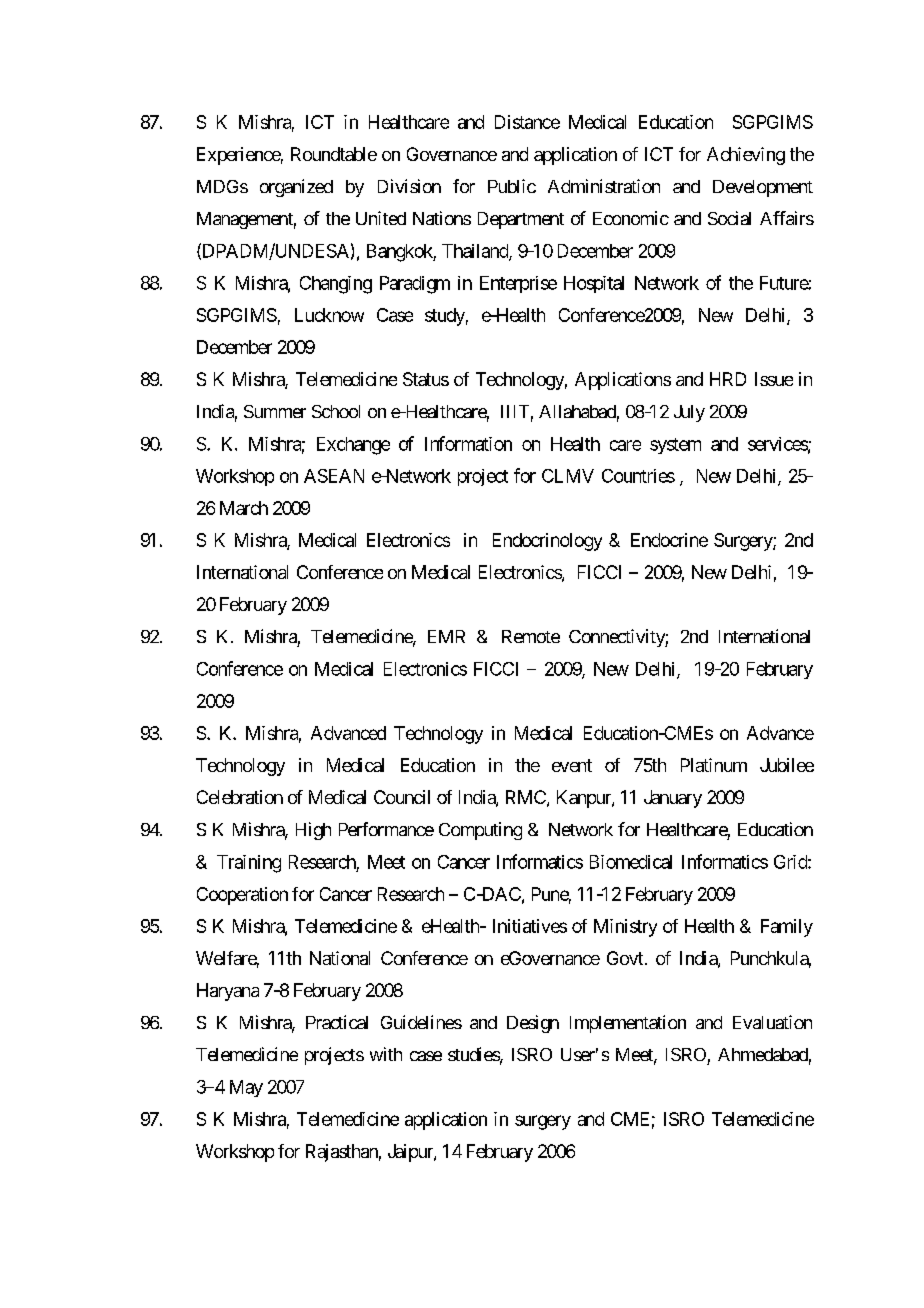  What do you see at coordinates (521, 220) in the page?
I see `Department` at bounding box center [521, 220].
